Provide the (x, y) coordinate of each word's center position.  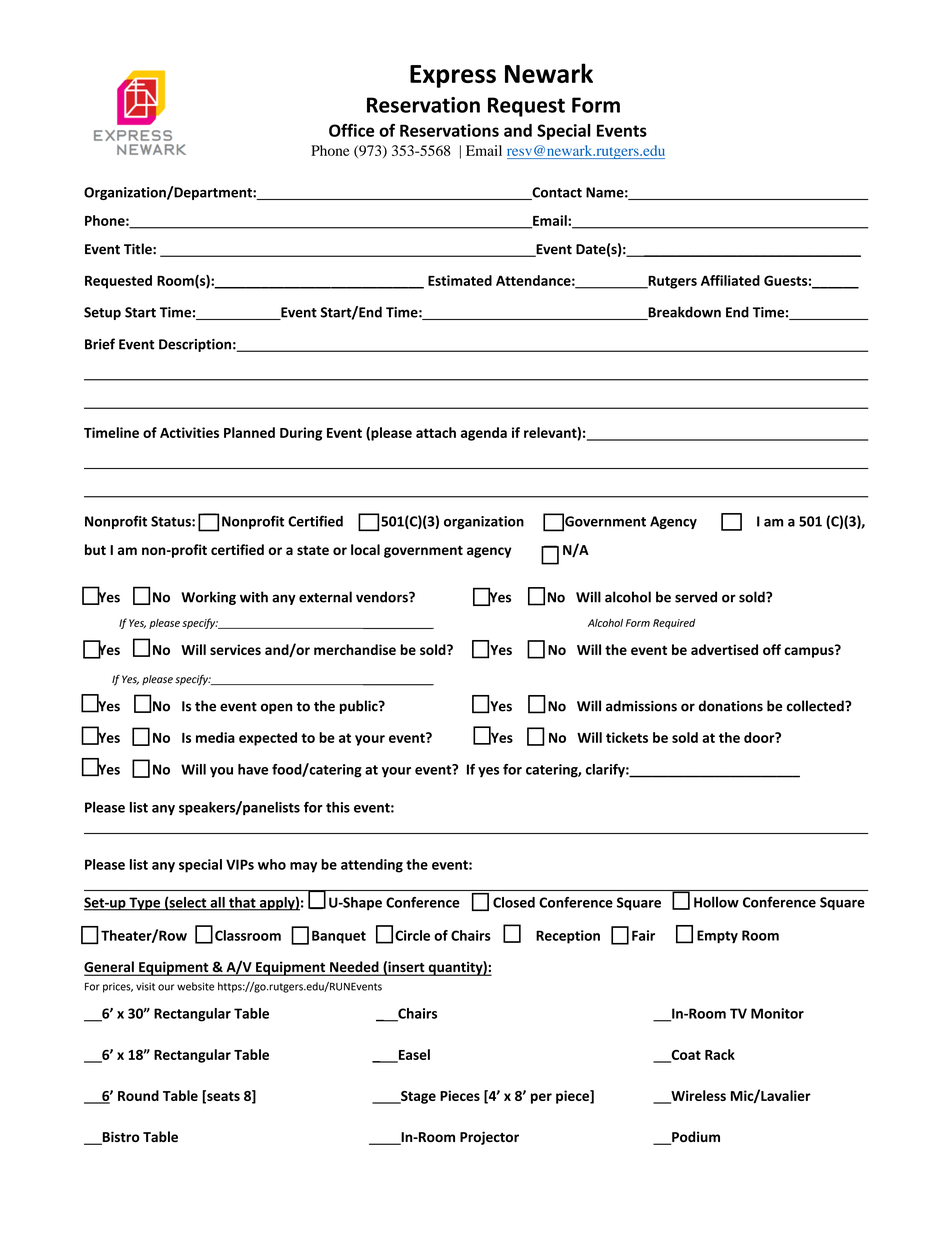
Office (351, 130)
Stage (417, 1097)
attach (436, 432)
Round (138, 1095)
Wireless (697, 1097)
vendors (383, 597)
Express (453, 76)
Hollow (716, 902)
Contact (556, 193)
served (696, 597)
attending (372, 866)
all (217, 903)
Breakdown (683, 313)
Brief (100, 344)
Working (208, 598)
